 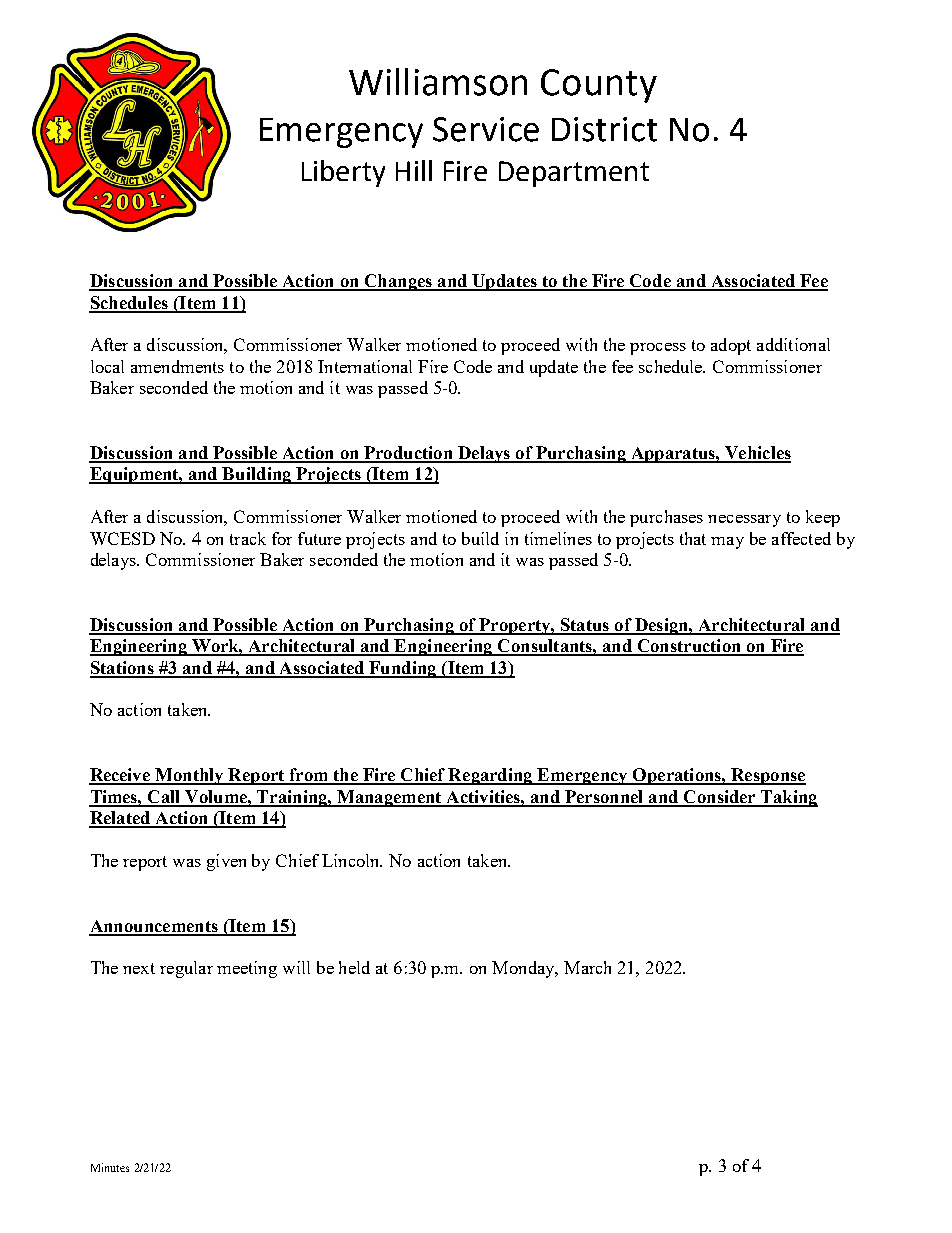 I want to click on Construction, so click(x=689, y=647).
